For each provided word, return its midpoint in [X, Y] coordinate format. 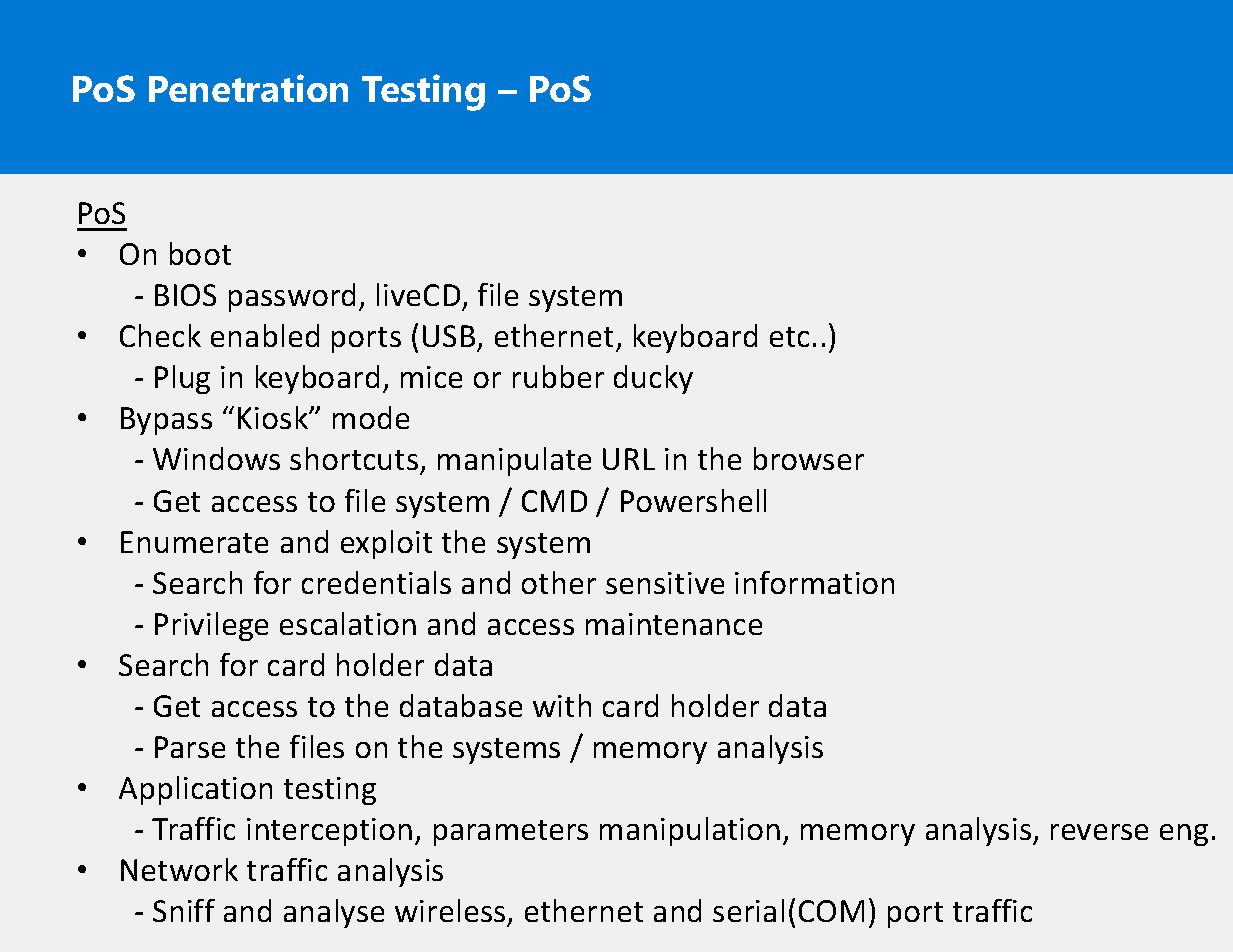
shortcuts [355, 460]
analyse [334, 913]
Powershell [693, 500]
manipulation [690, 831]
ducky [653, 379]
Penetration [248, 88]
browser [809, 458]
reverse [1099, 832]
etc [789, 337]
